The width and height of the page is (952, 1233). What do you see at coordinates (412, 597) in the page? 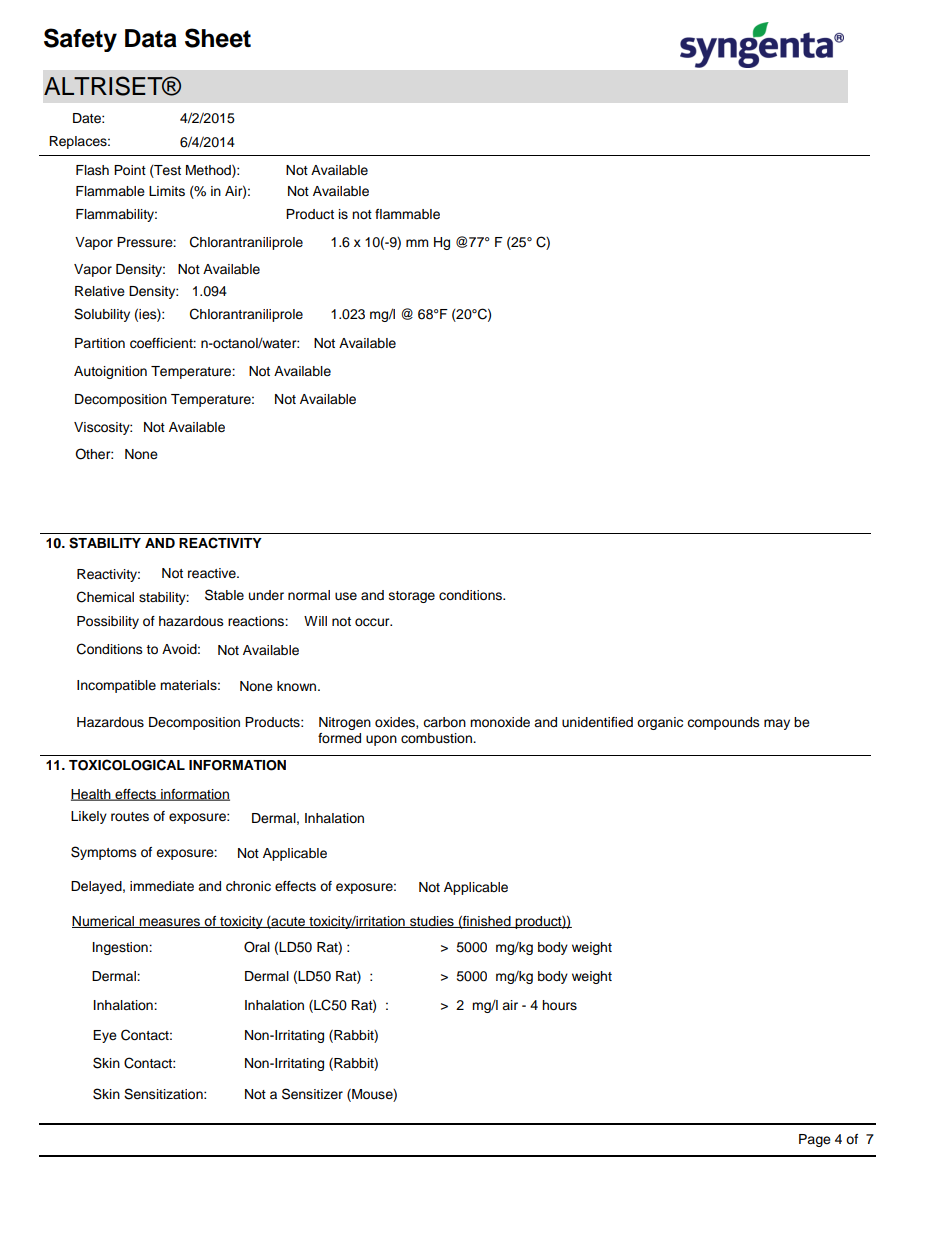
I see `storage` at bounding box center [412, 597].
